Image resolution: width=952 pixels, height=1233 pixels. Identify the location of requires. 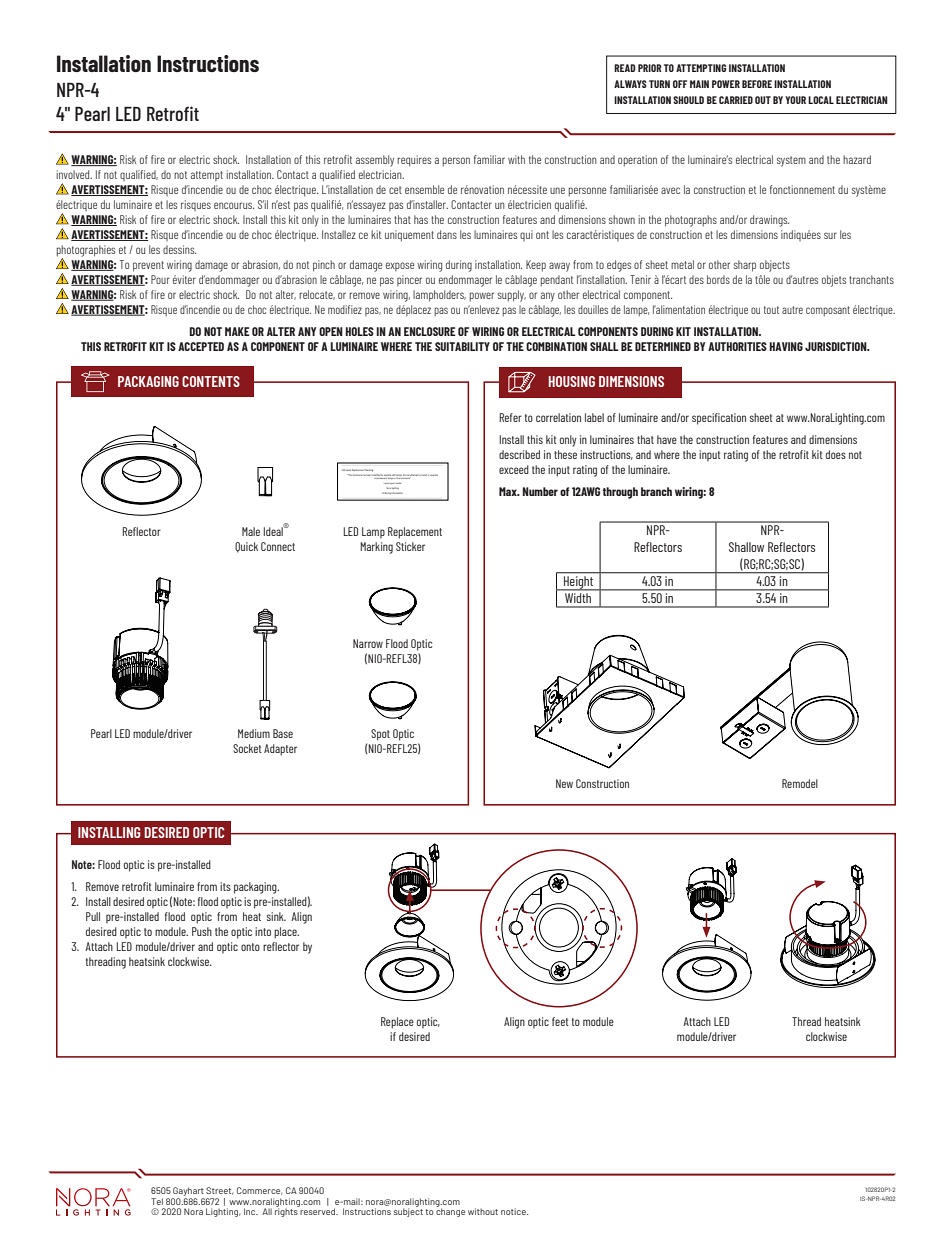
(414, 161).
